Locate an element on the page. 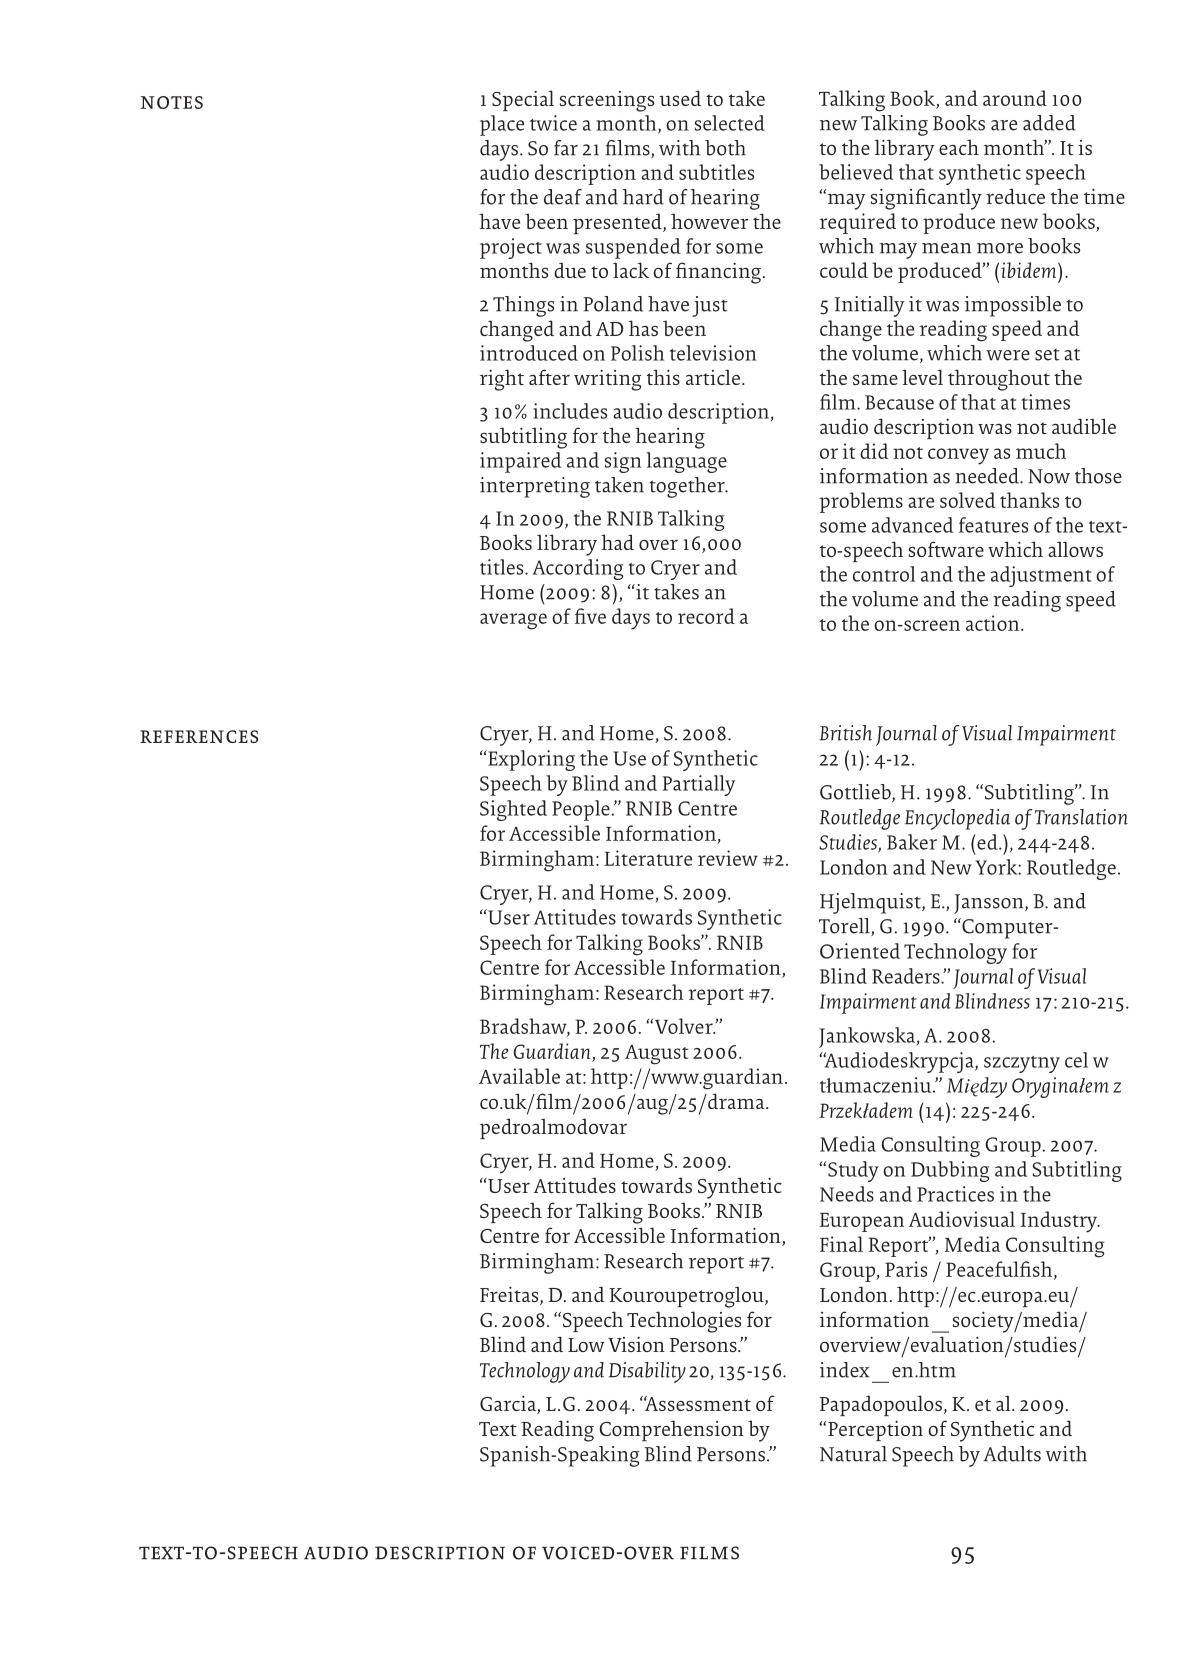 This document has height=1673, width=1185. each is located at coordinates (959, 147).
